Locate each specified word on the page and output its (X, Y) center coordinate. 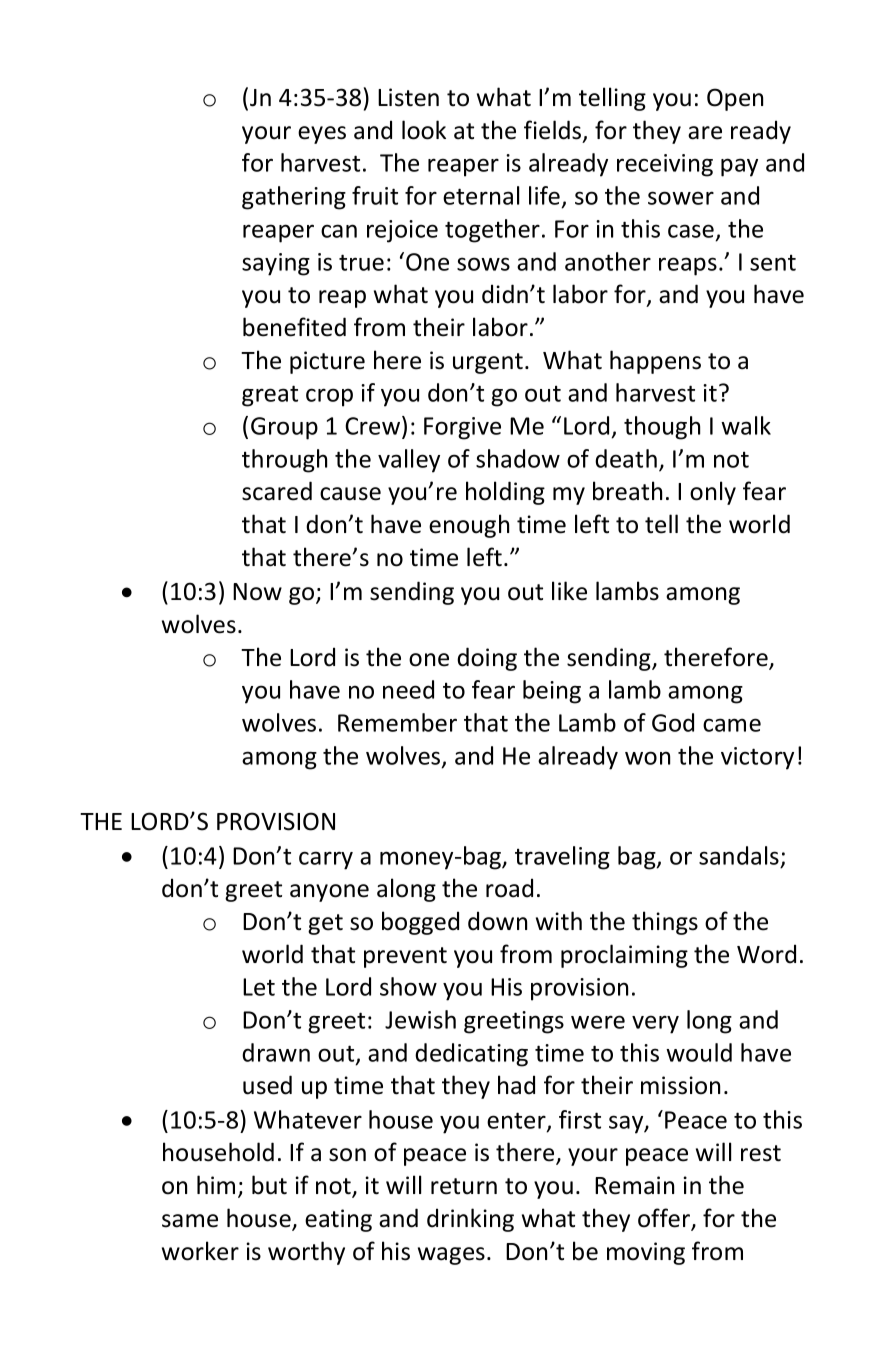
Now (257, 592)
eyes (322, 135)
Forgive (462, 428)
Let (259, 987)
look (424, 130)
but (269, 1185)
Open (735, 99)
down (497, 921)
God (673, 722)
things (665, 923)
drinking (470, 1220)
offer (665, 1219)
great (270, 396)
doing (487, 659)
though (662, 428)
